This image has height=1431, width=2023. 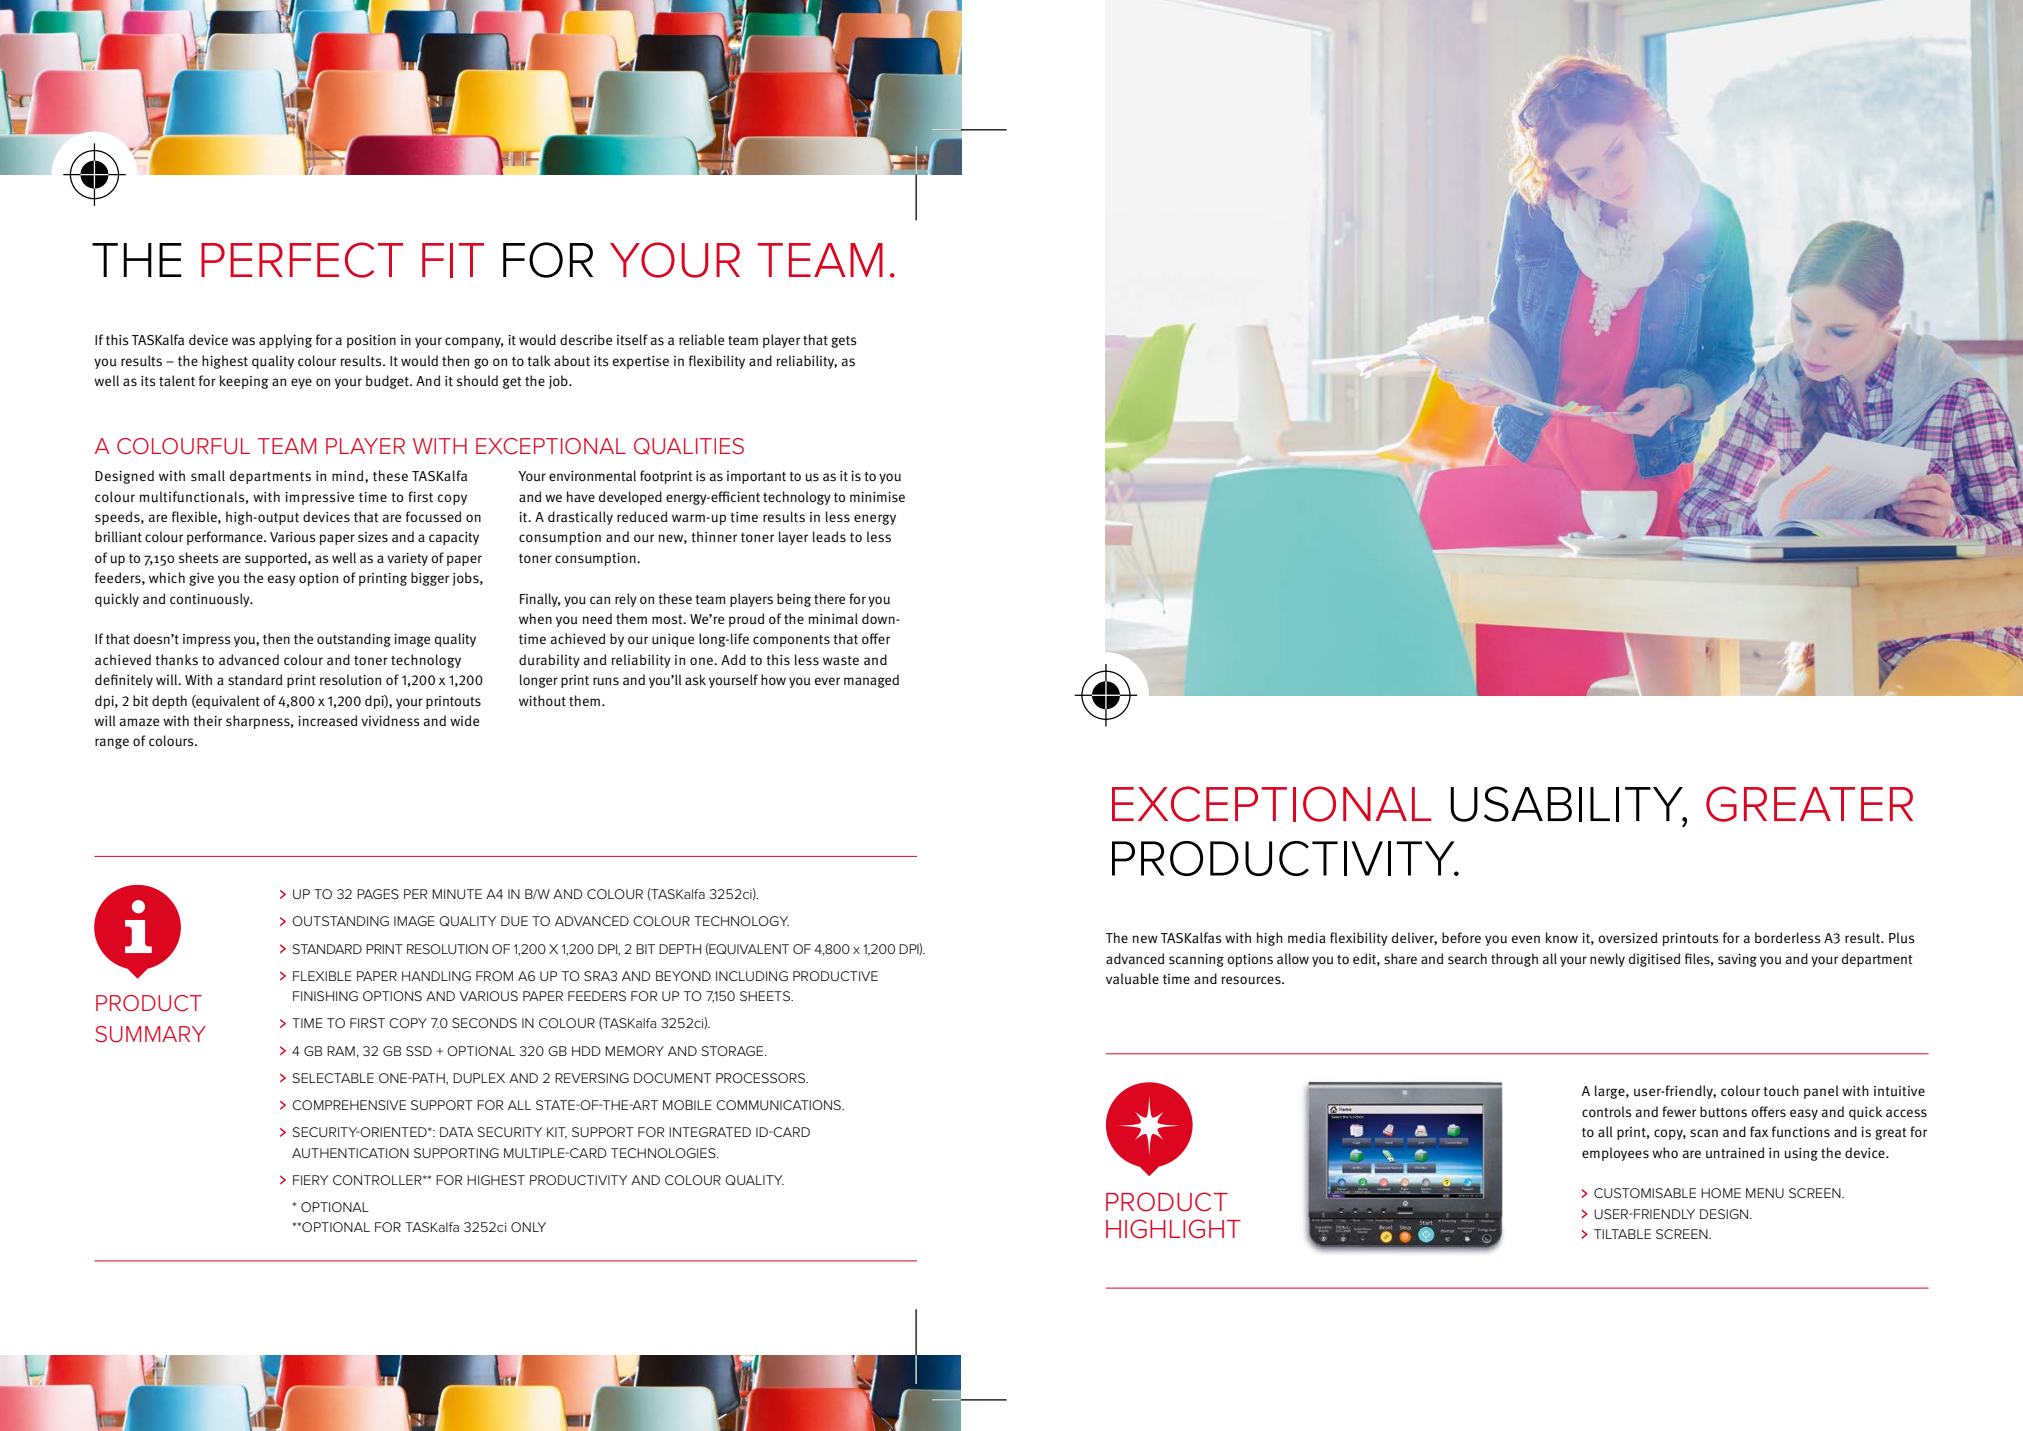 I want to click on technologies, so click(x=664, y=1153).
